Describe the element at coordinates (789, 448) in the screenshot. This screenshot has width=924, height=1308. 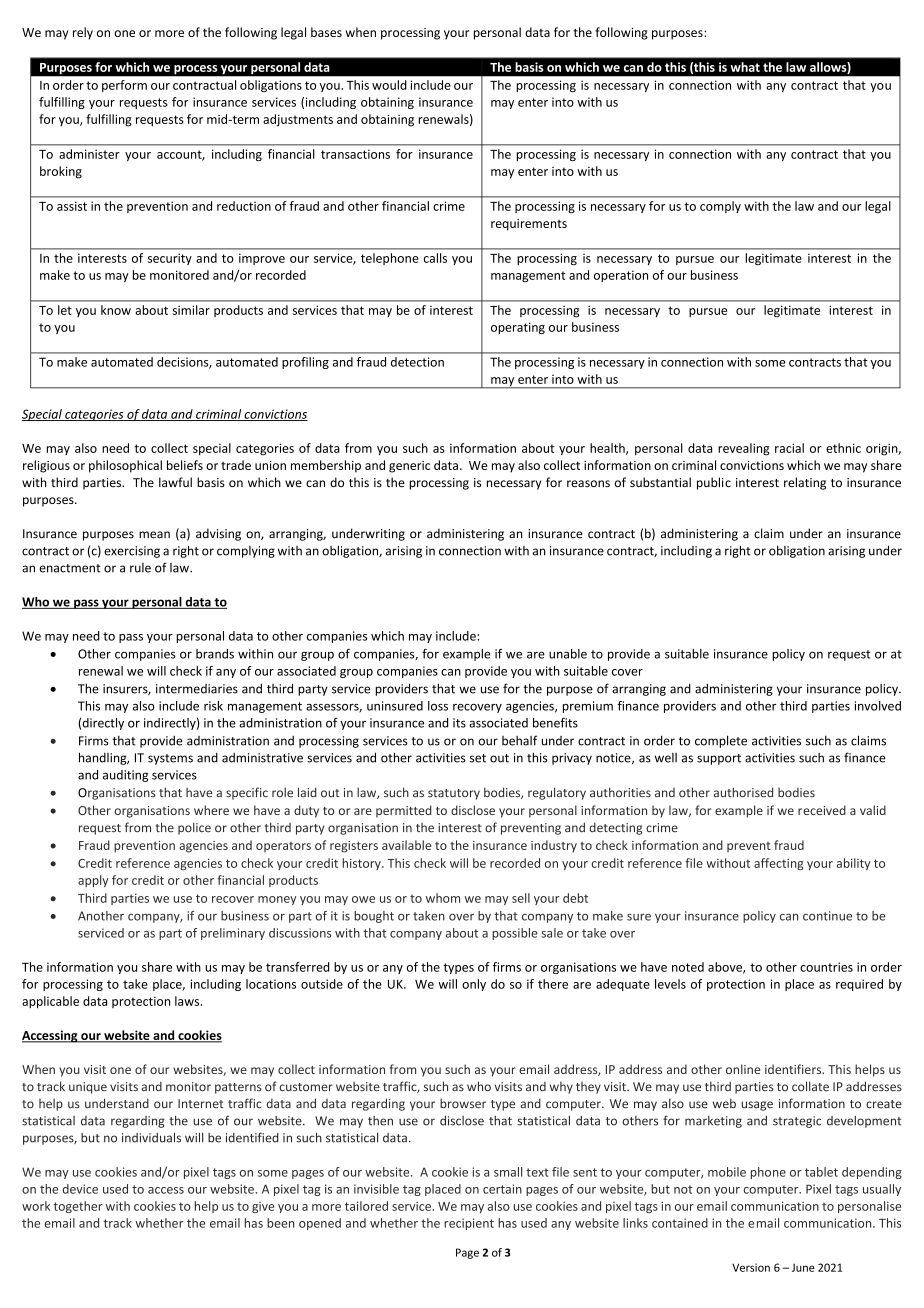
I see `racial` at that location.
